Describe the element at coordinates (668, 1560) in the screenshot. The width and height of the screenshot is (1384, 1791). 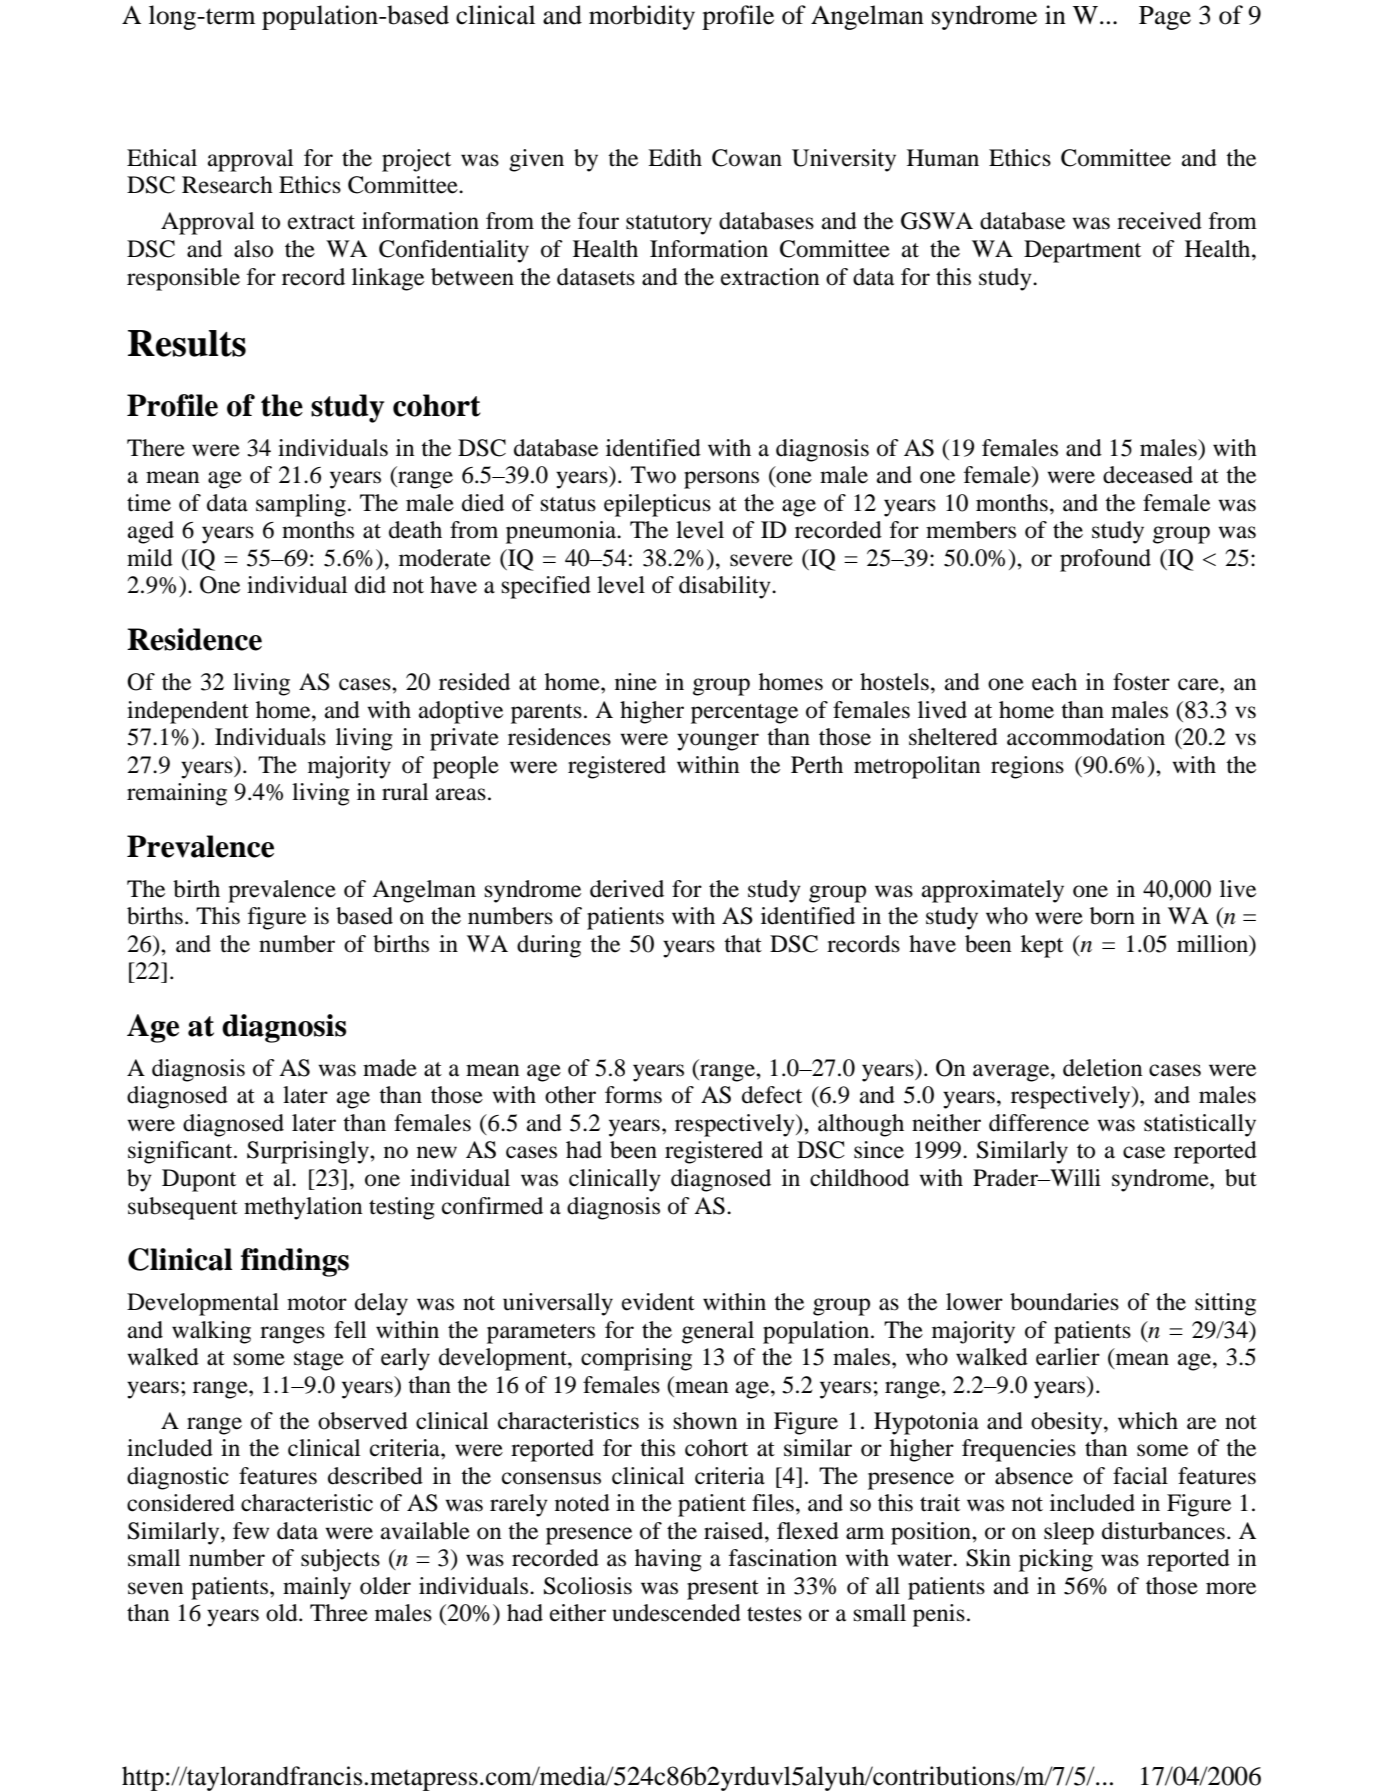
I see `having` at that location.
